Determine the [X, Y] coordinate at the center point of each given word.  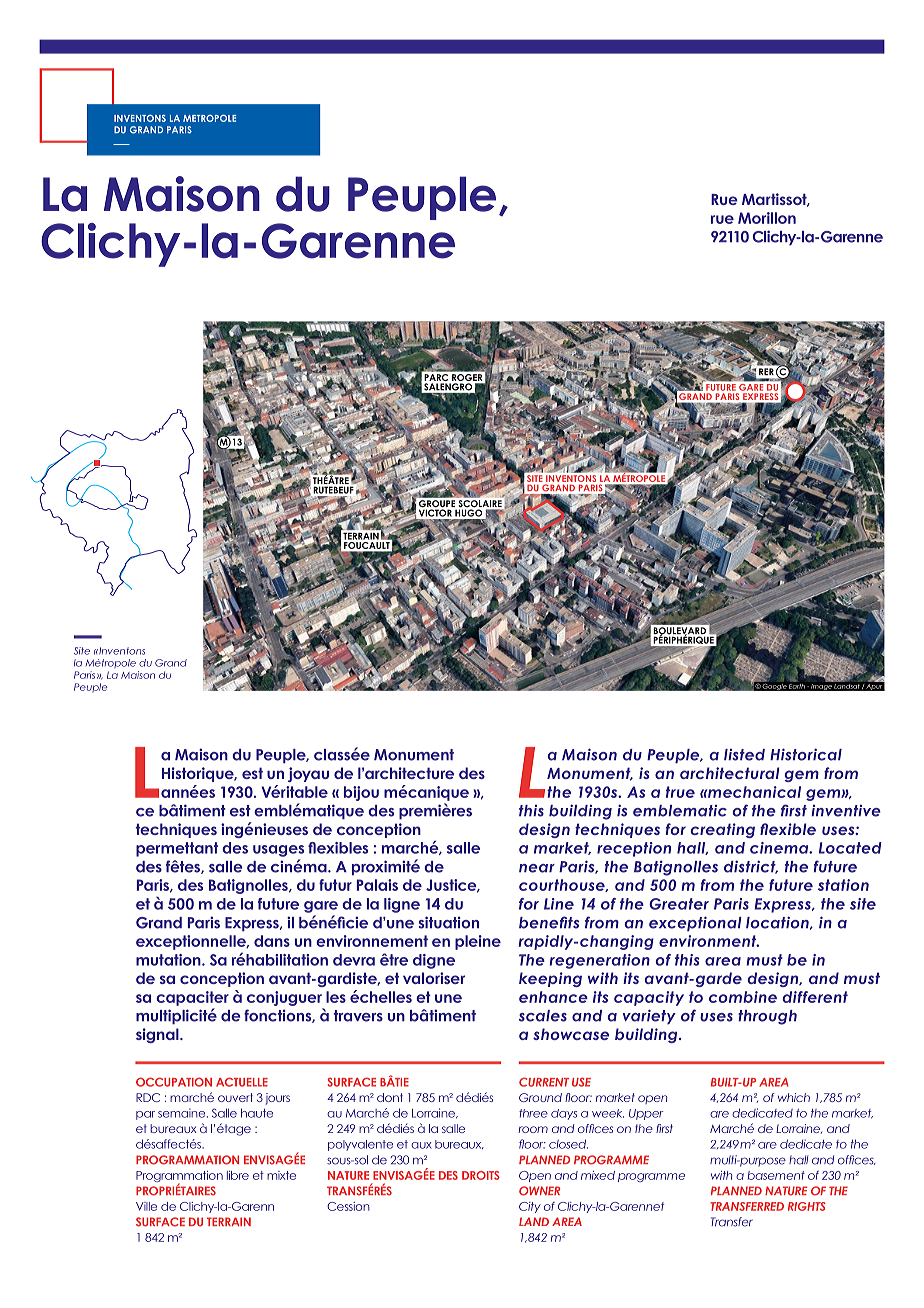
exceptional [695, 924]
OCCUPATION [174, 1082]
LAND [534, 1221]
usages [278, 851]
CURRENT [544, 1082]
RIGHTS [807, 1206]
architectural [730, 773]
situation [449, 922]
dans [272, 941]
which [794, 1097]
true [680, 792]
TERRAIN [229, 1221]
